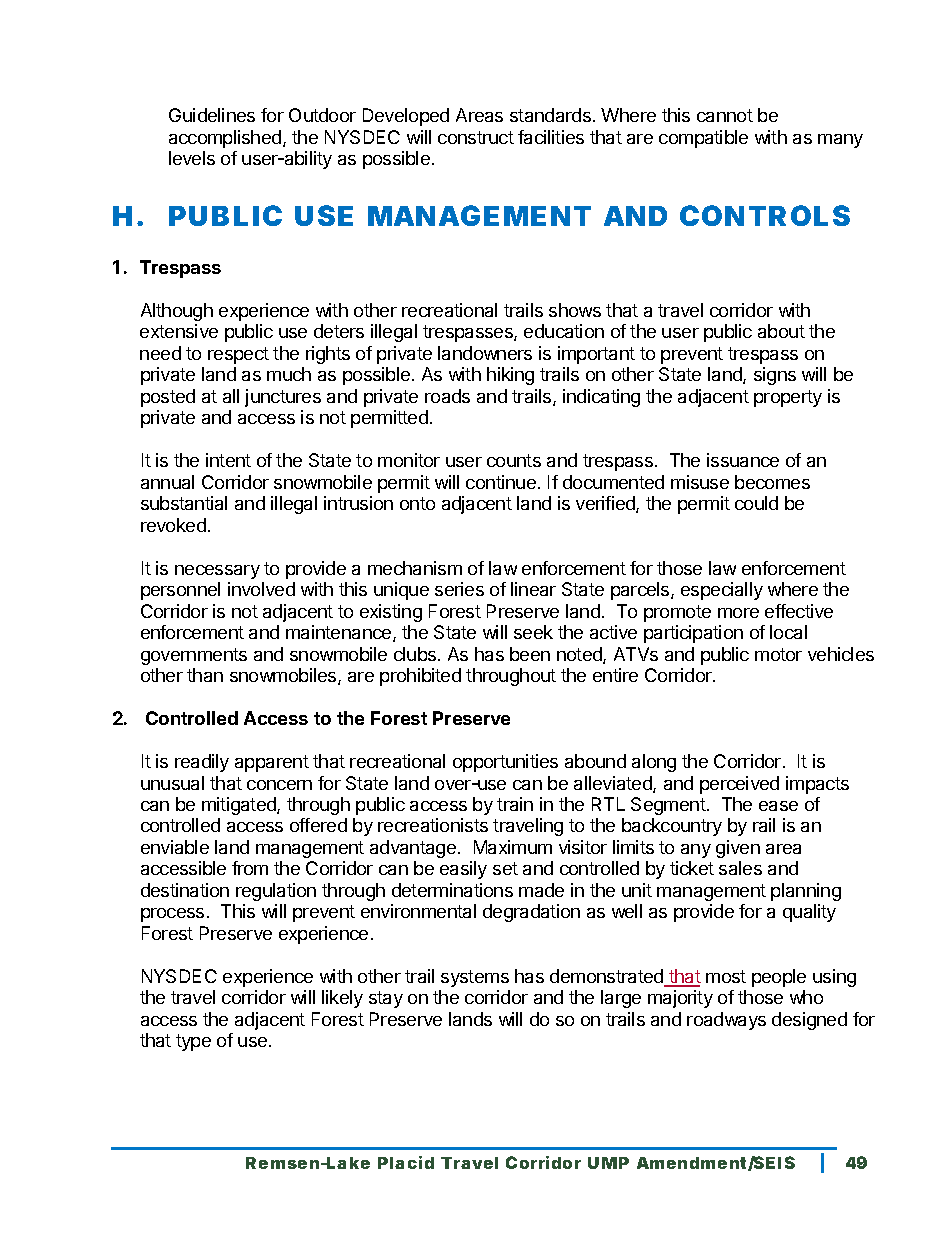  Describe the element at coordinates (406, 1162) in the screenshot. I see `Placid` at that location.
